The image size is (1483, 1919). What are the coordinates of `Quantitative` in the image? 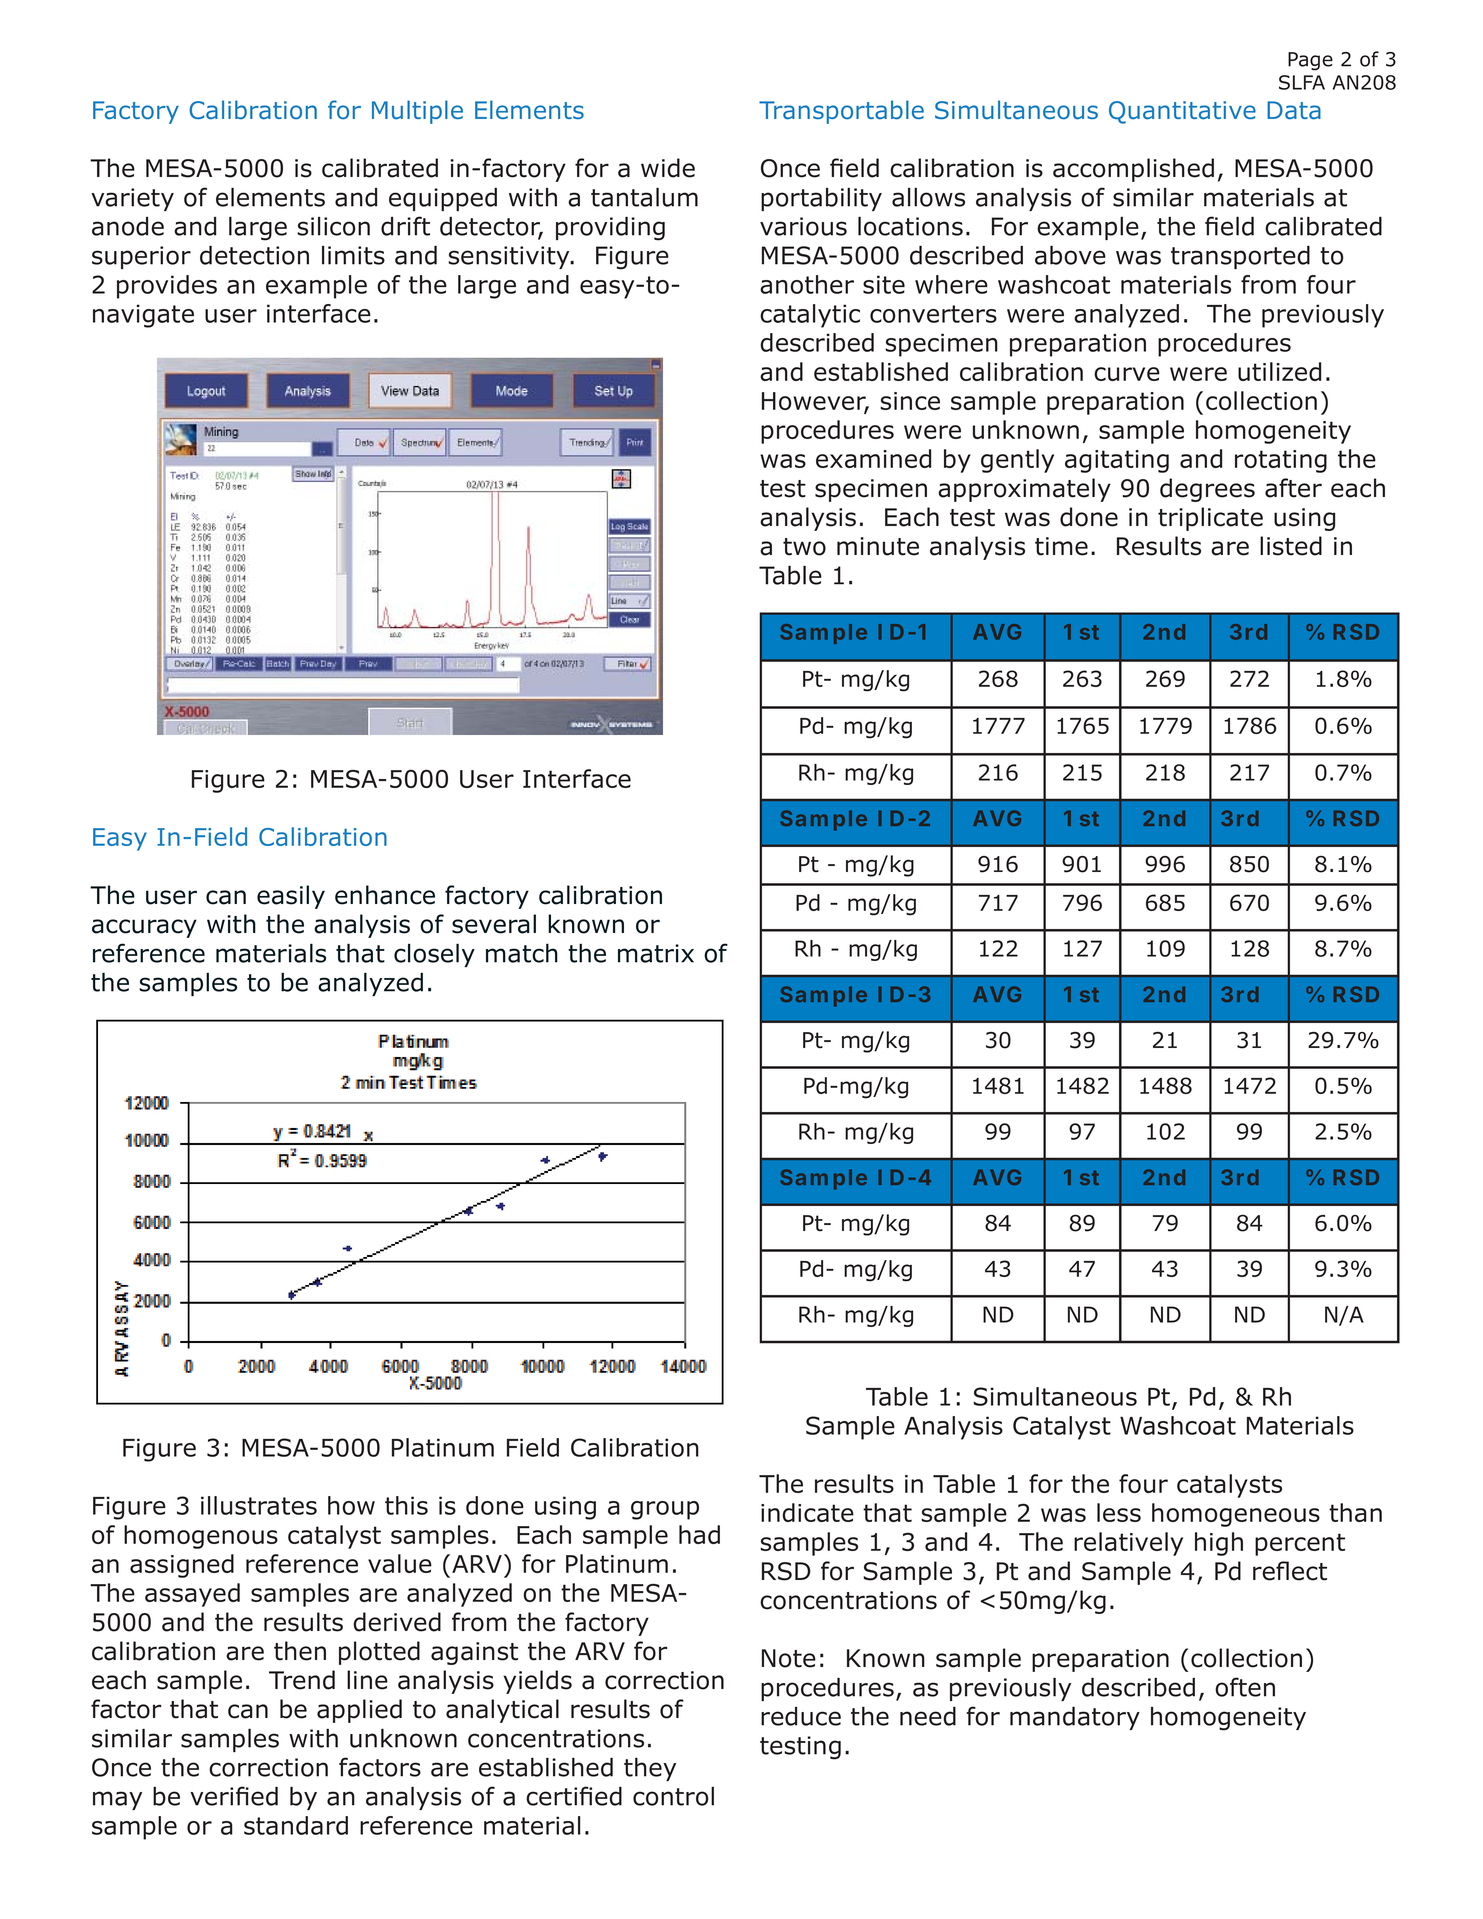 It's located at (1182, 112).
